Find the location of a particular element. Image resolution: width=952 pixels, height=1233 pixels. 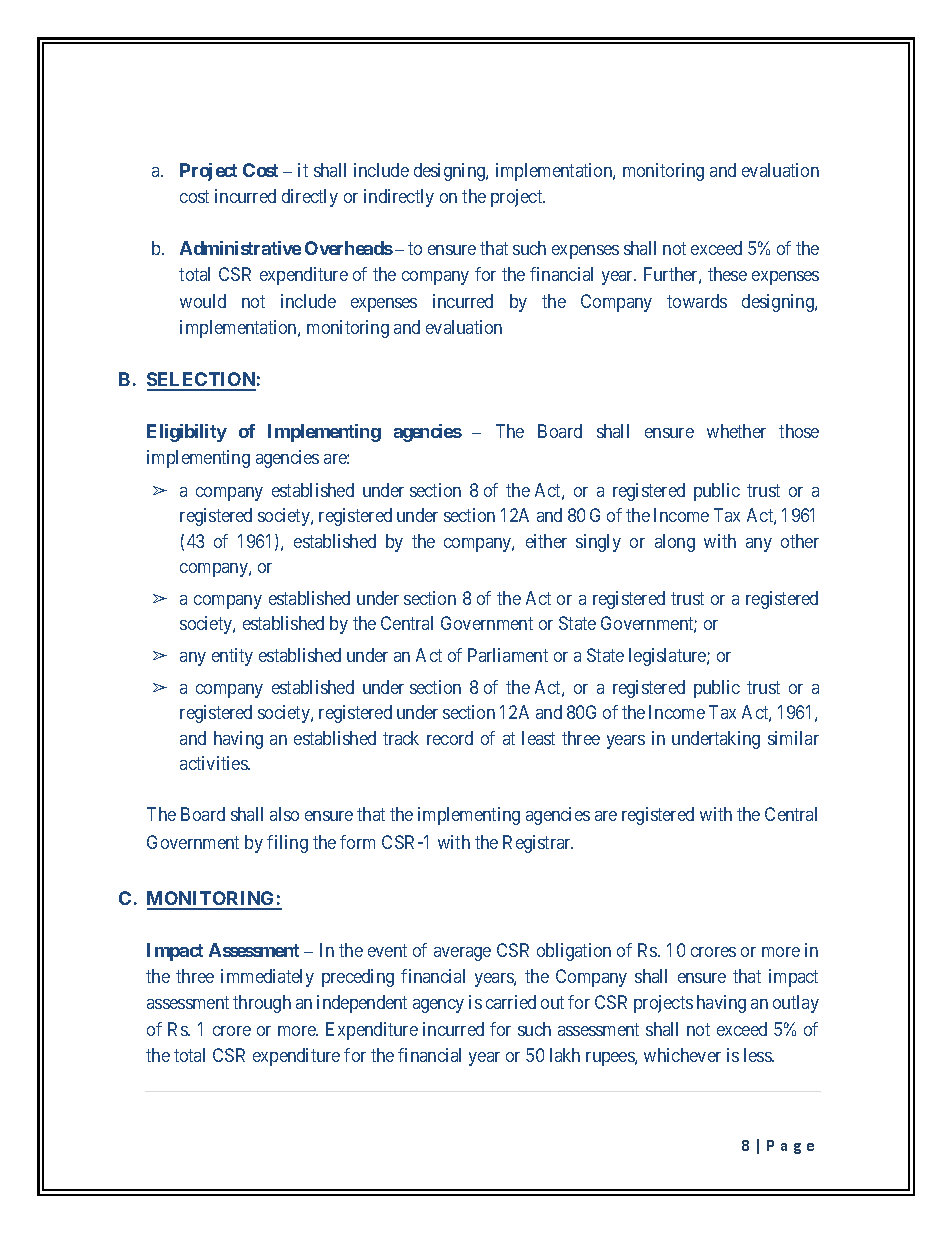

legislature is located at coordinates (668, 657).
